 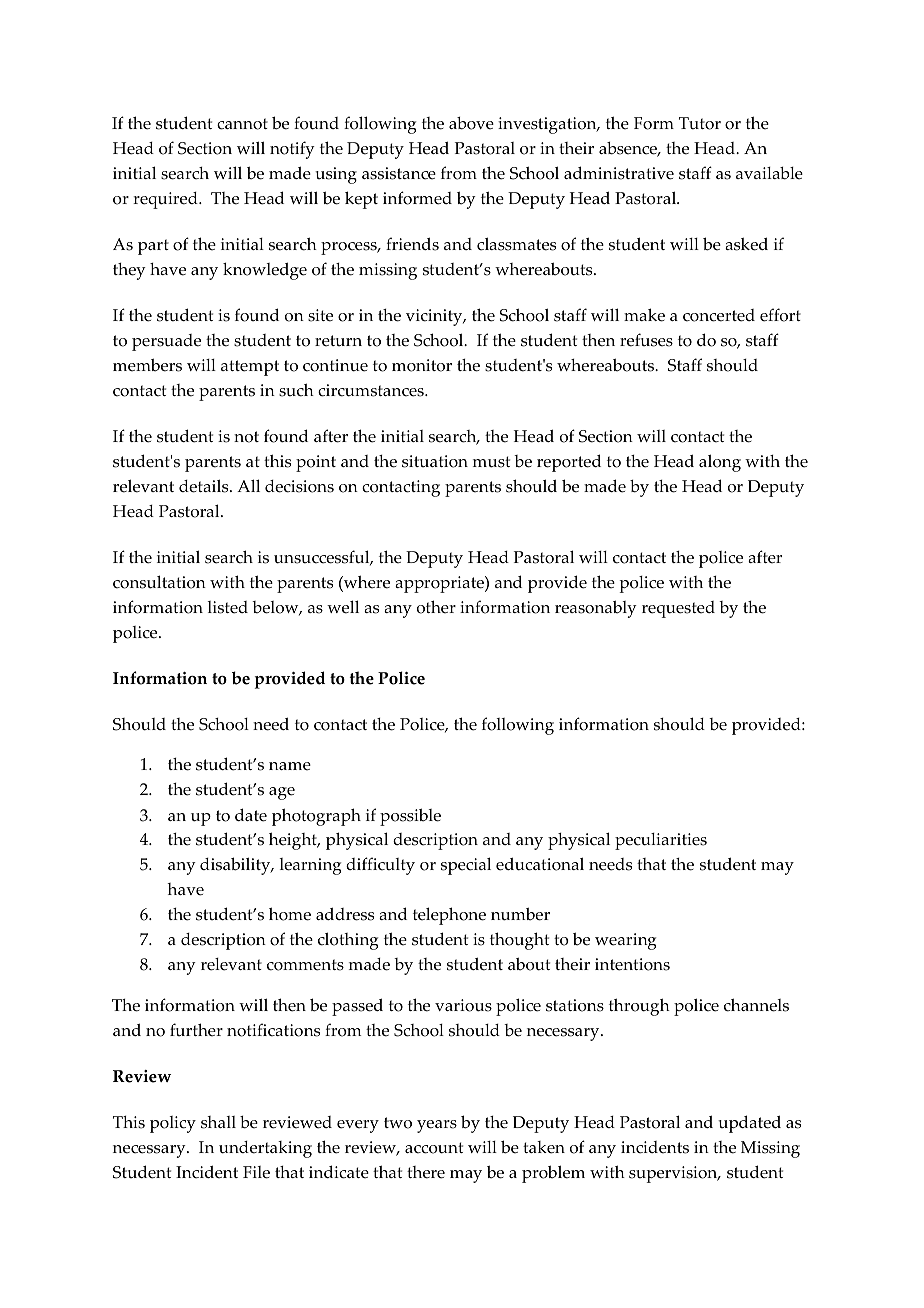 I want to click on above, so click(x=471, y=123).
